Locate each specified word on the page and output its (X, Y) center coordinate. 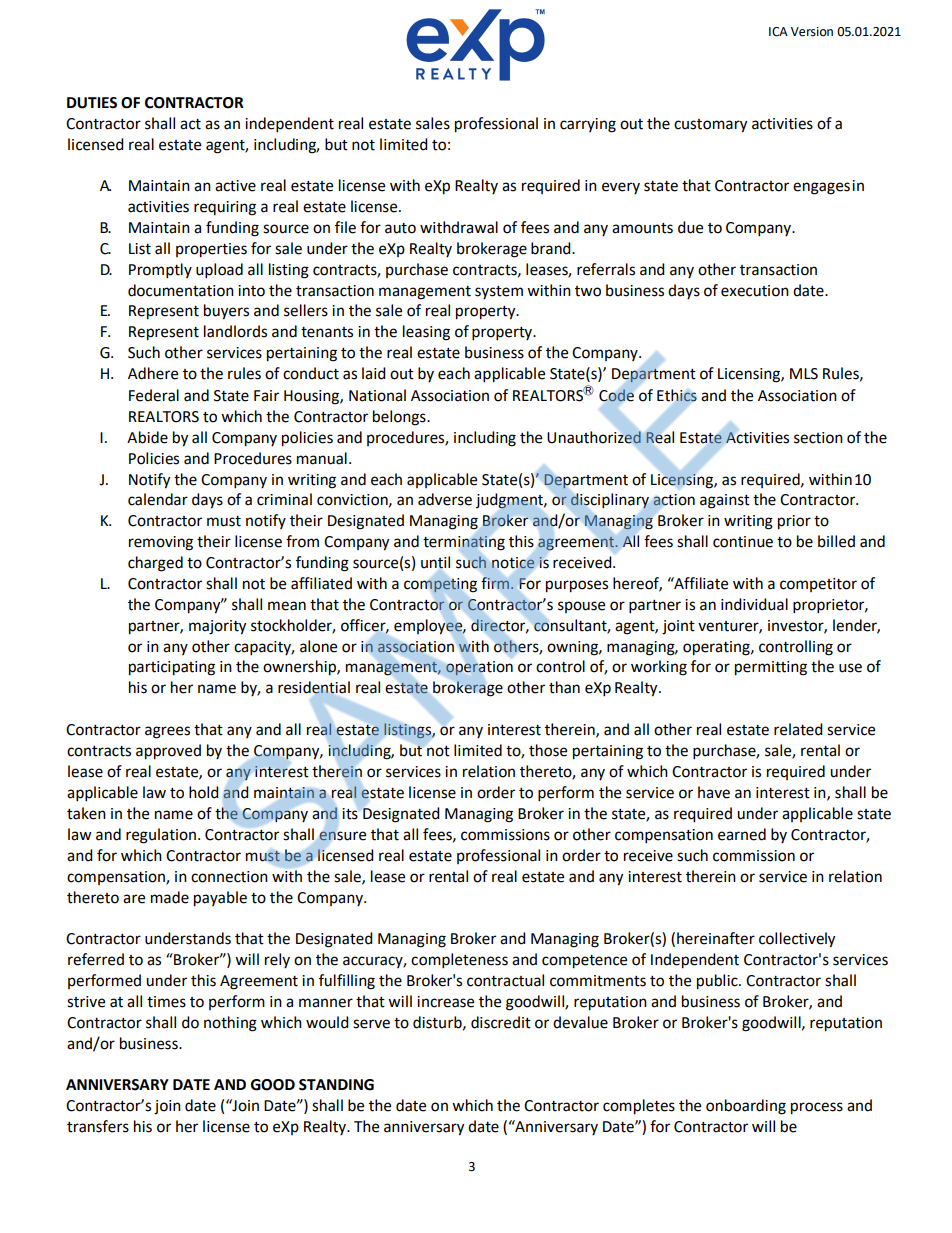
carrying (588, 125)
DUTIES (92, 103)
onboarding (746, 1107)
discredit (501, 1022)
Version (812, 32)
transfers (98, 1126)
